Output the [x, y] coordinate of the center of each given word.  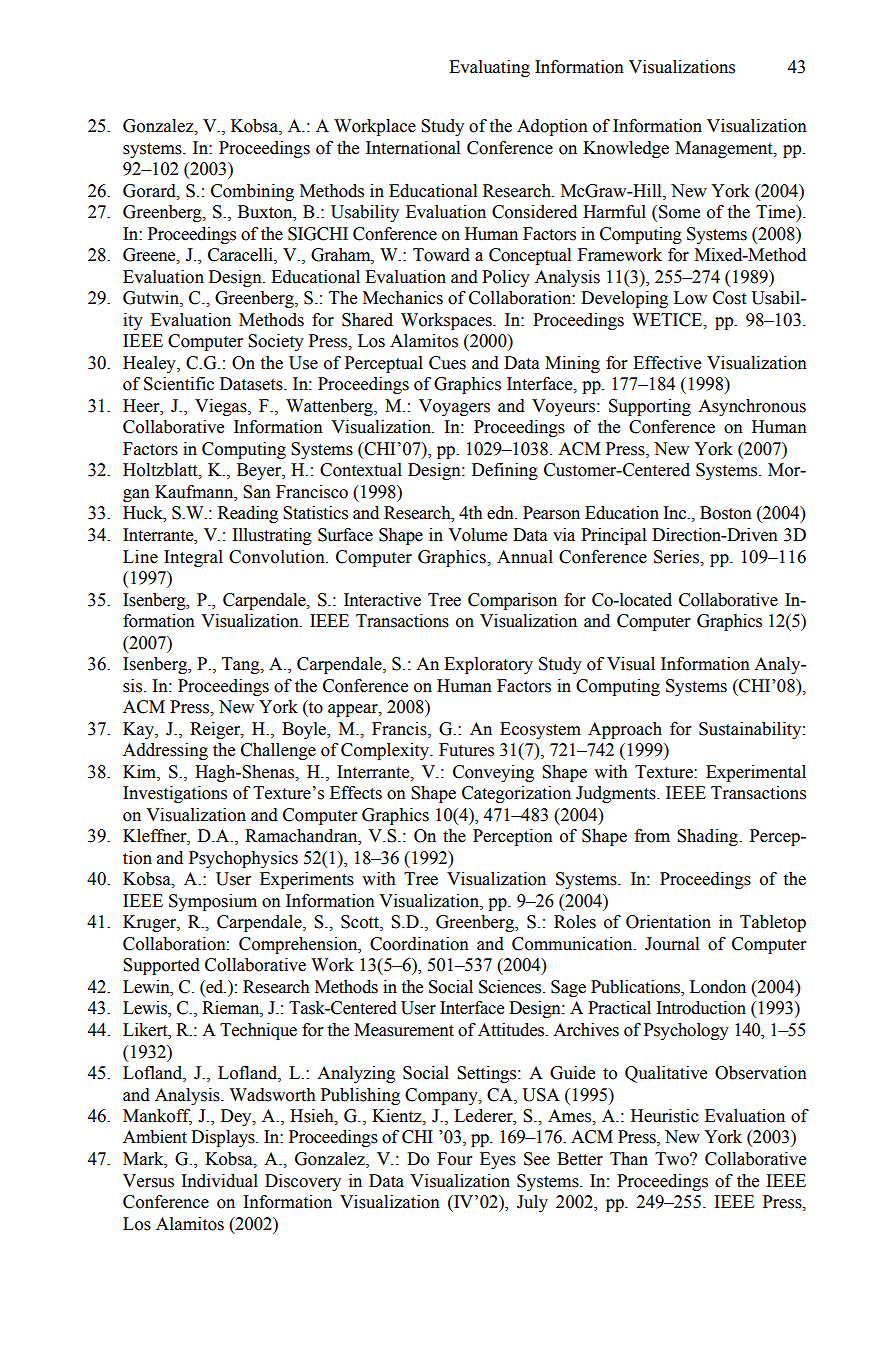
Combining [252, 192]
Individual [219, 1181]
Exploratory [488, 665]
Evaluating [489, 68]
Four [454, 1159]
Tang [242, 665]
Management [725, 149]
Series [678, 557]
